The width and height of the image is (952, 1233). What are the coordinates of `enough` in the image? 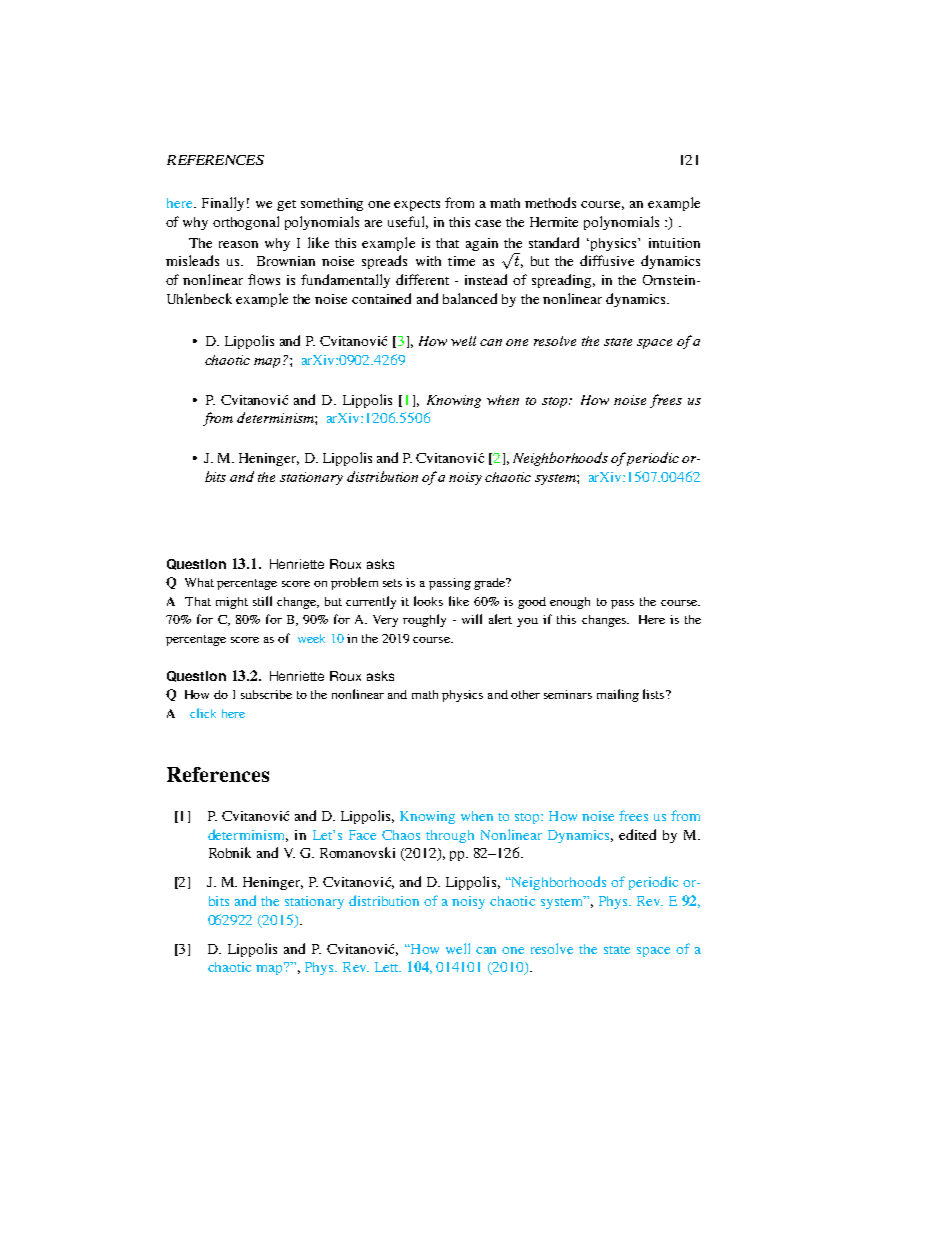 It's located at (570, 603).
